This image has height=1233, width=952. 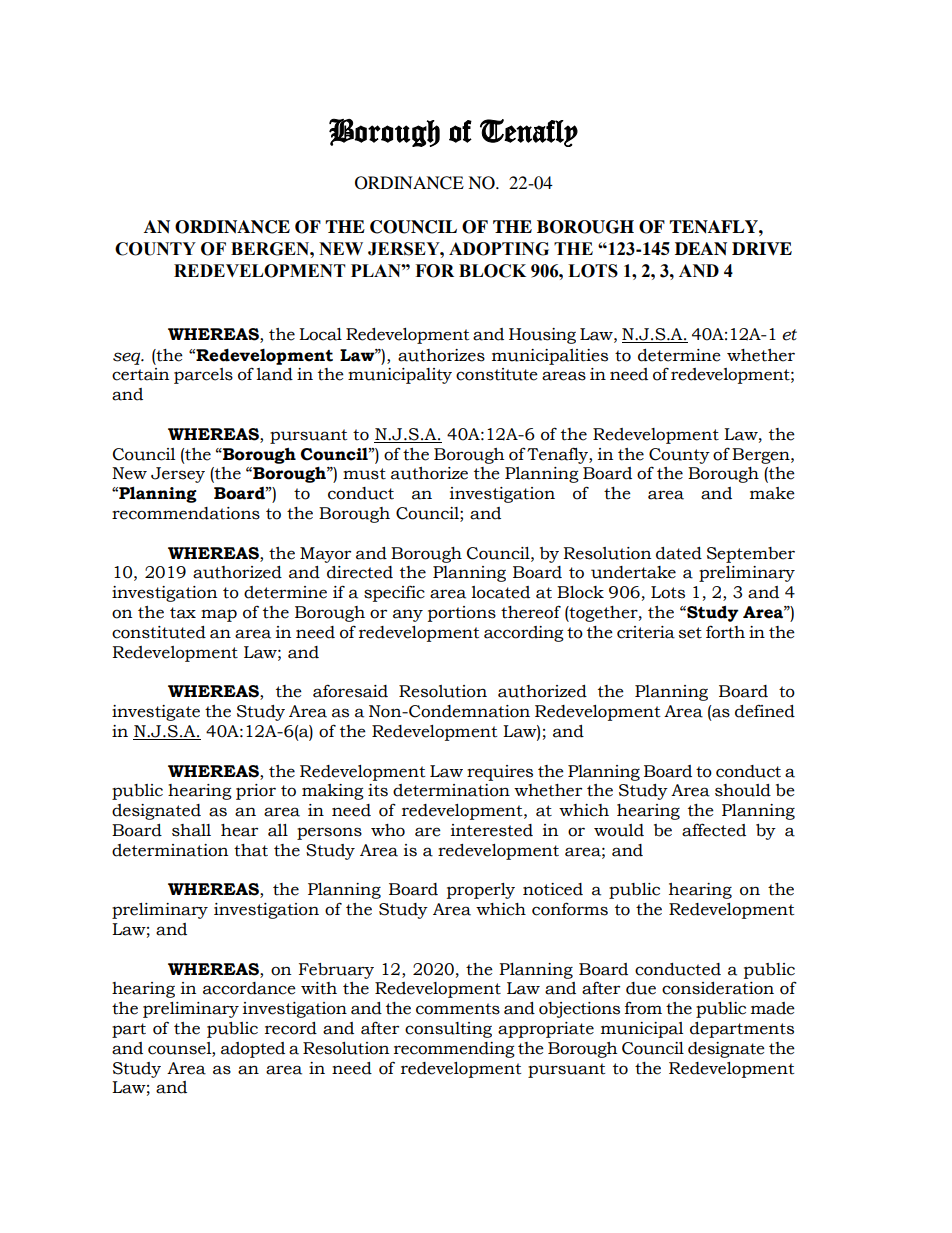 What do you see at coordinates (448, 1030) in the image?
I see `consulting` at bounding box center [448, 1030].
